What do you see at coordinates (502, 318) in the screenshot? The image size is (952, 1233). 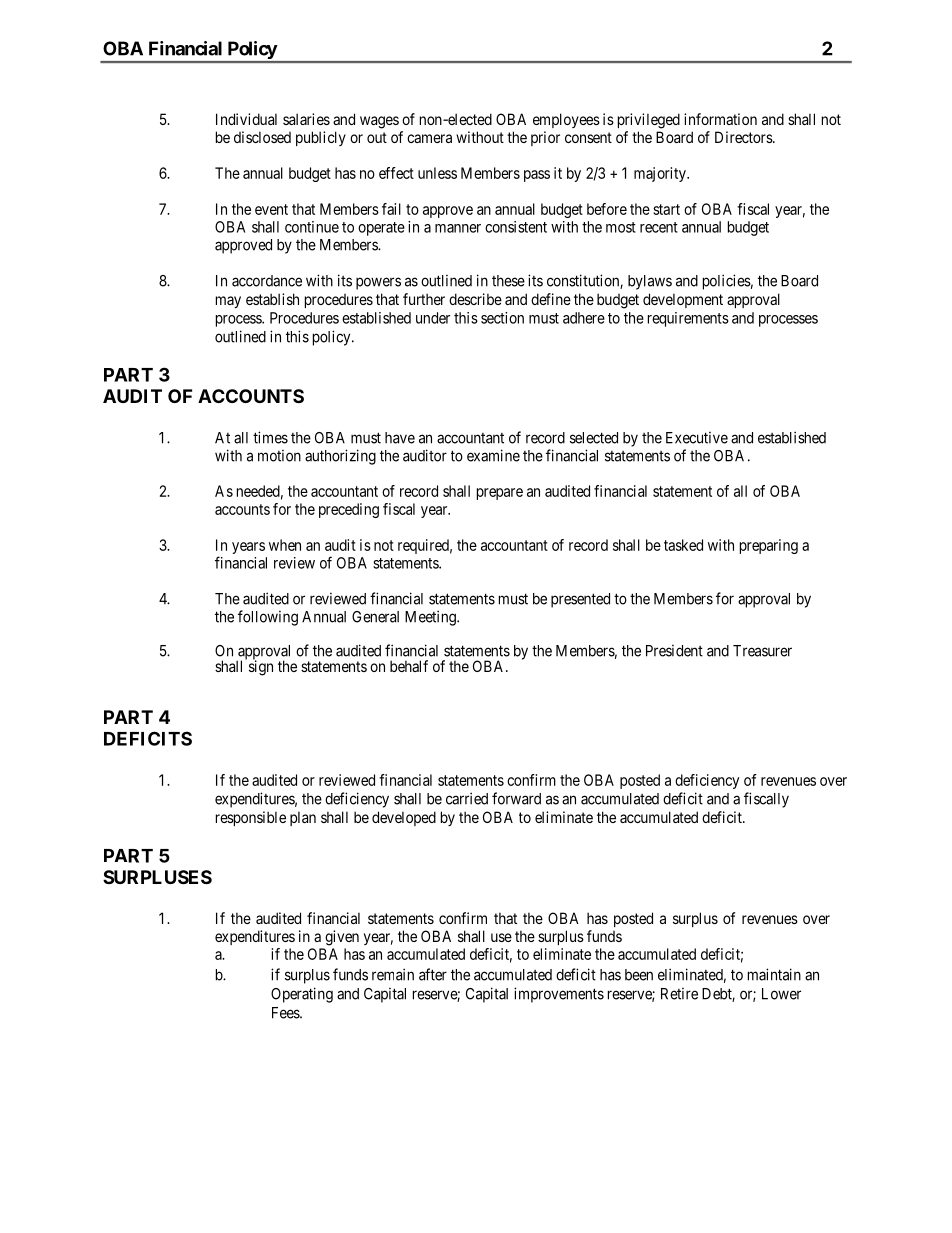 I see `section` at bounding box center [502, 318].
